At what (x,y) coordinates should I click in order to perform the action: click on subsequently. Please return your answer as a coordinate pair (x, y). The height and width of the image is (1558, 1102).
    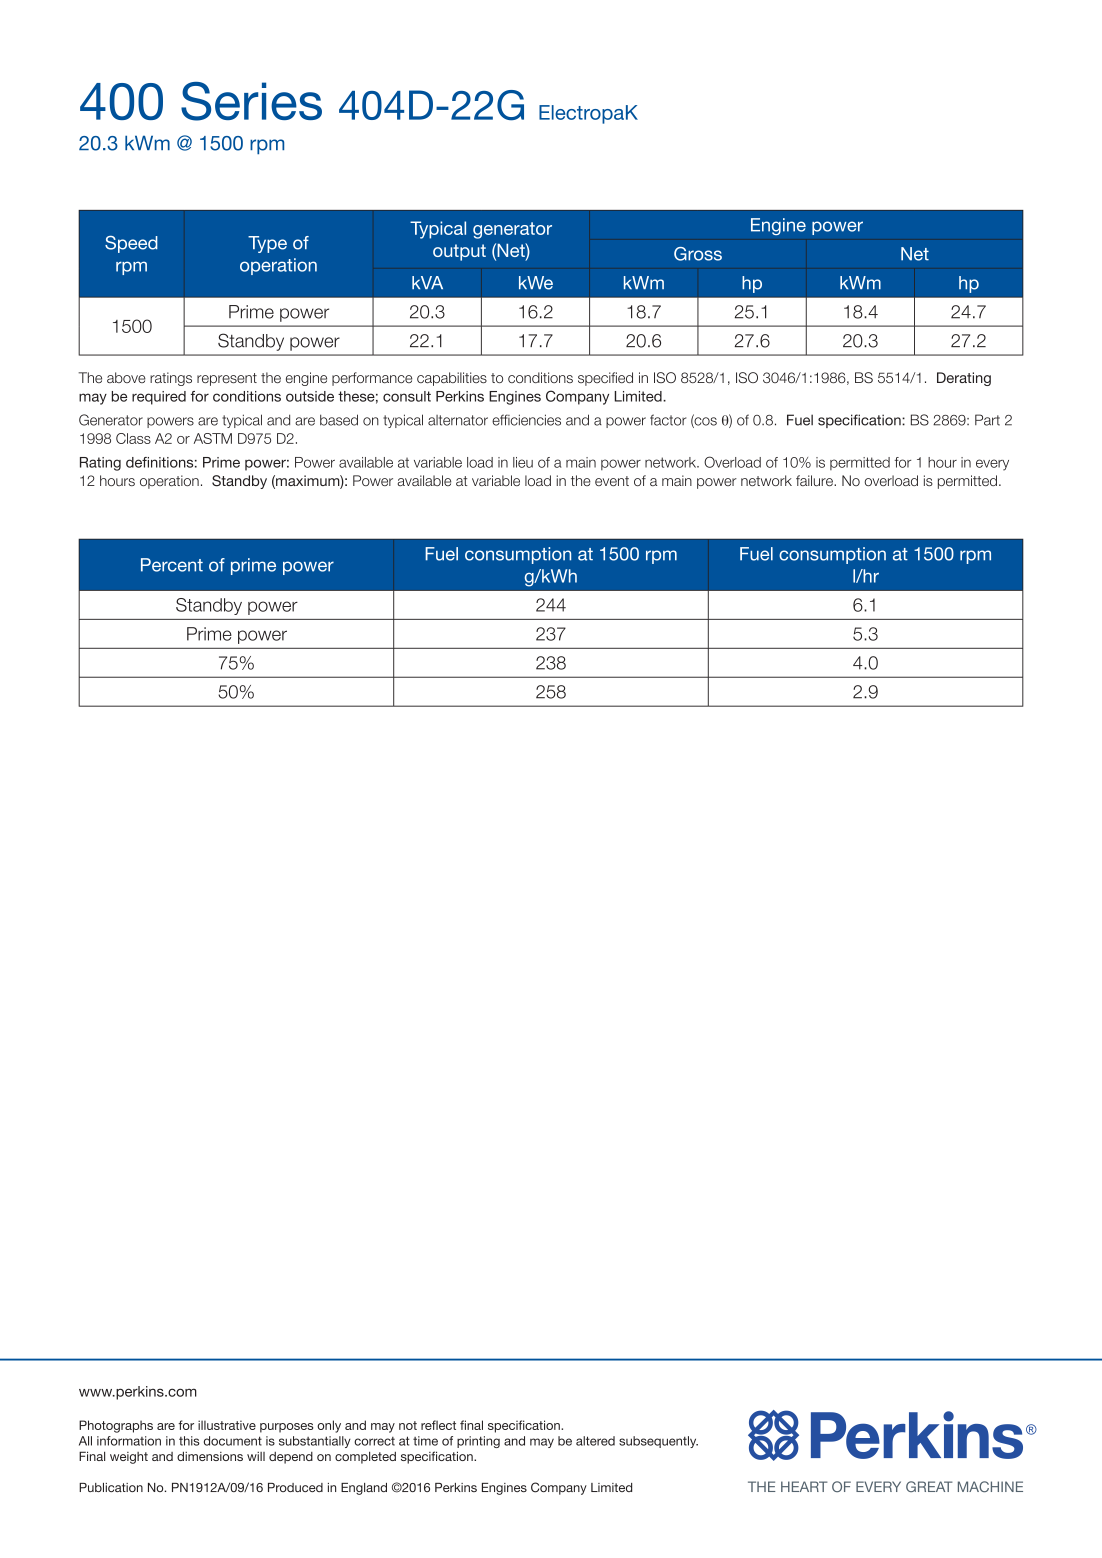
    Looking at the image, I should click on (658, 1442).
